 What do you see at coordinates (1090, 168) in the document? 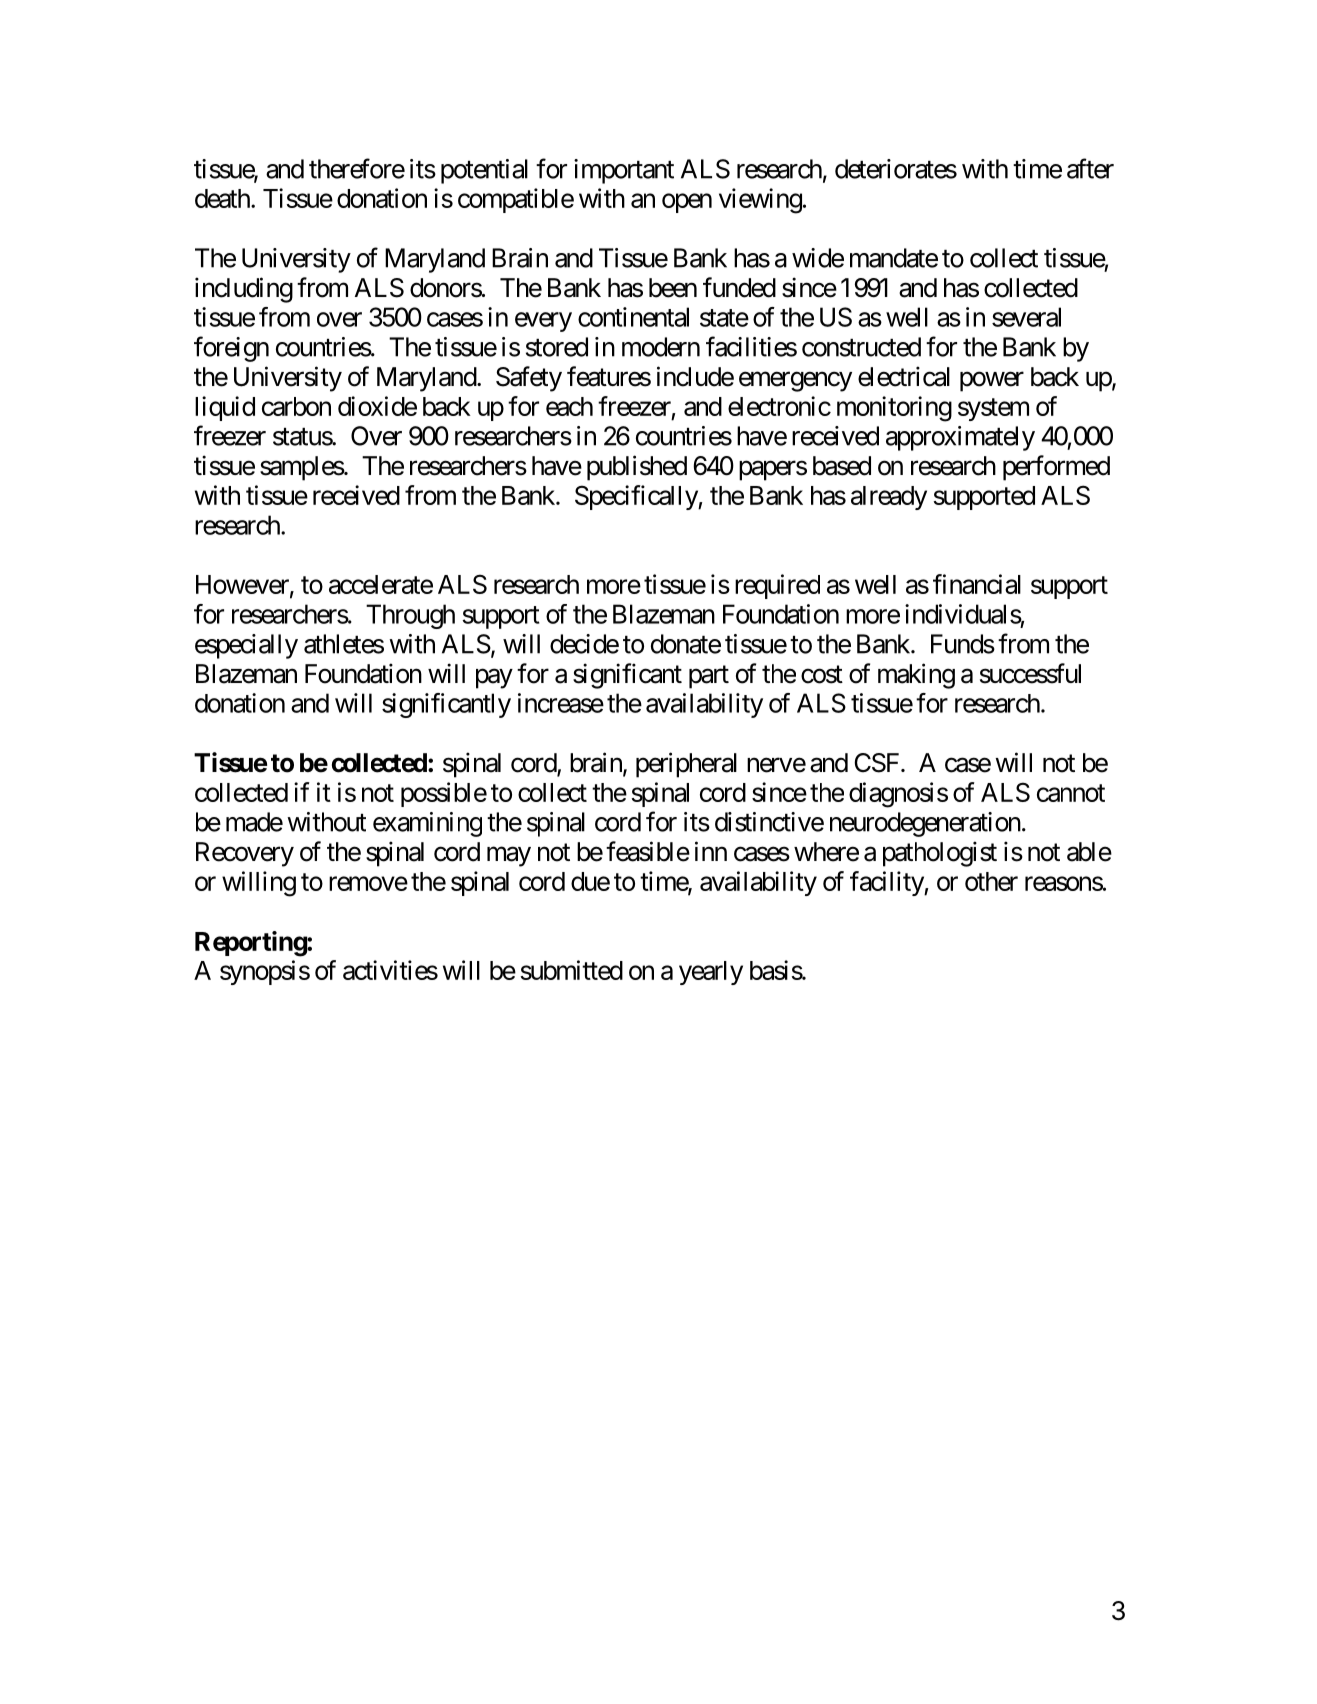
I see `after` at bounding box center [1090, 168].
